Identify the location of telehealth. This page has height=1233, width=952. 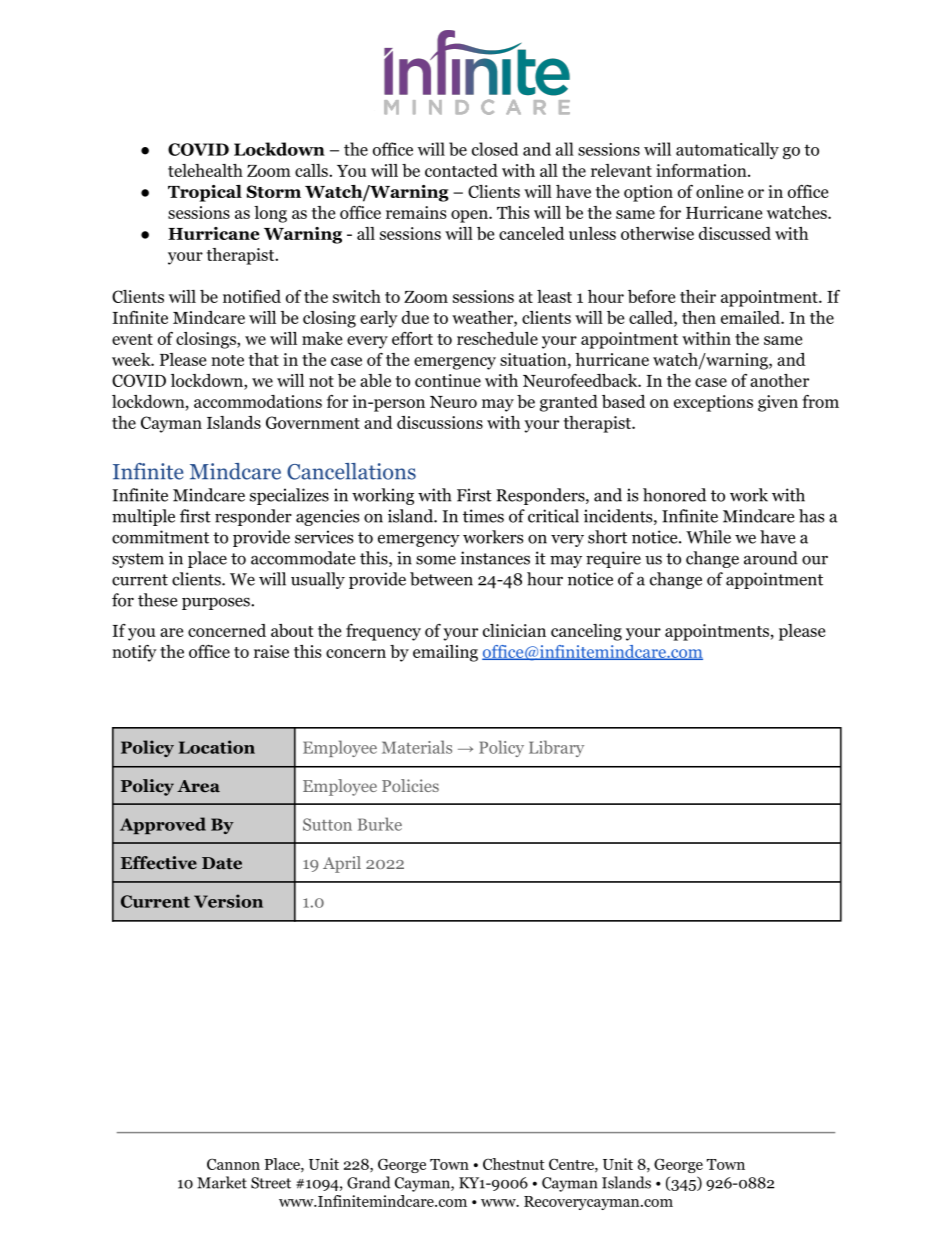
(205, 170).
